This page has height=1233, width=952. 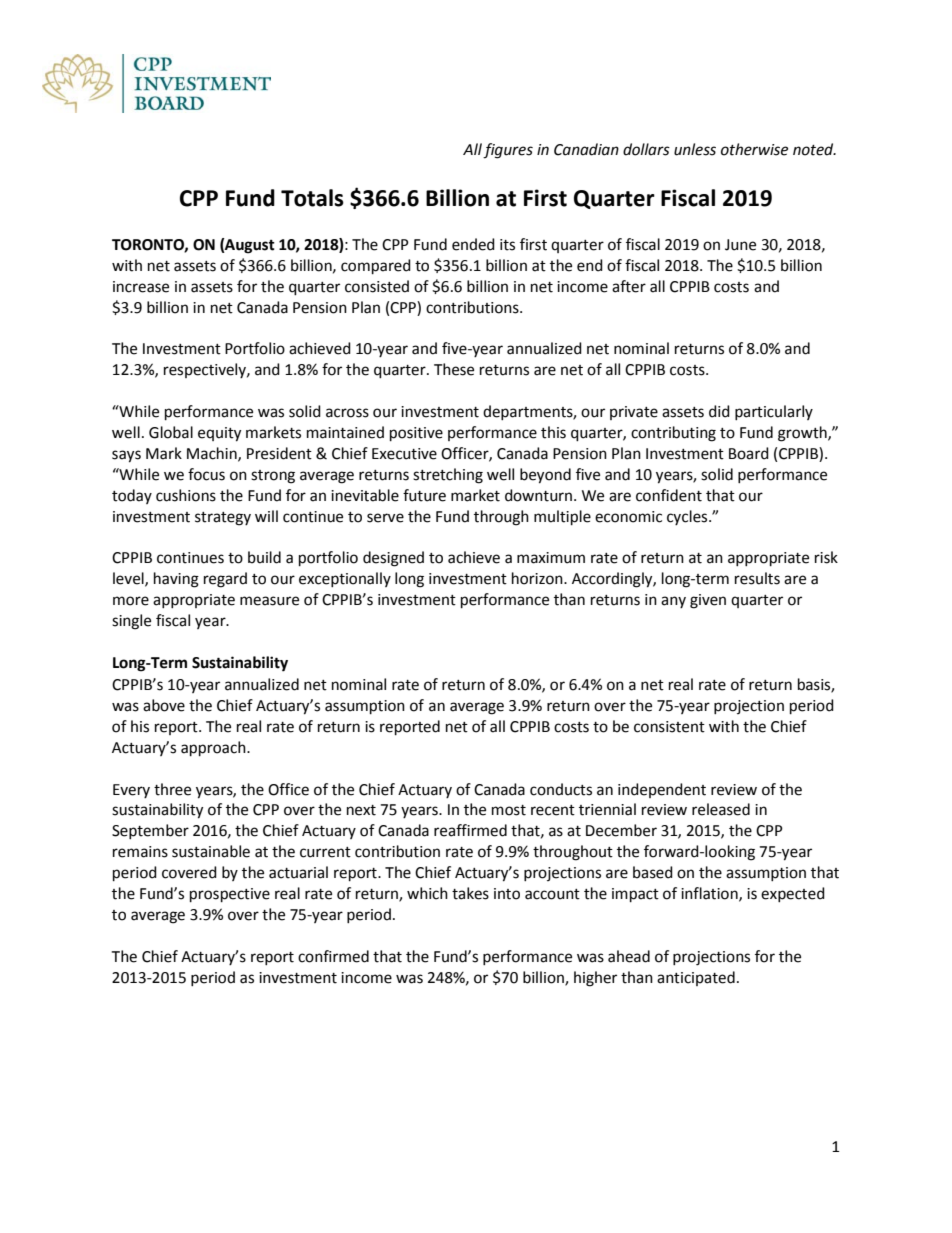 I want to click on maximum, so click(x=551, y=558).
